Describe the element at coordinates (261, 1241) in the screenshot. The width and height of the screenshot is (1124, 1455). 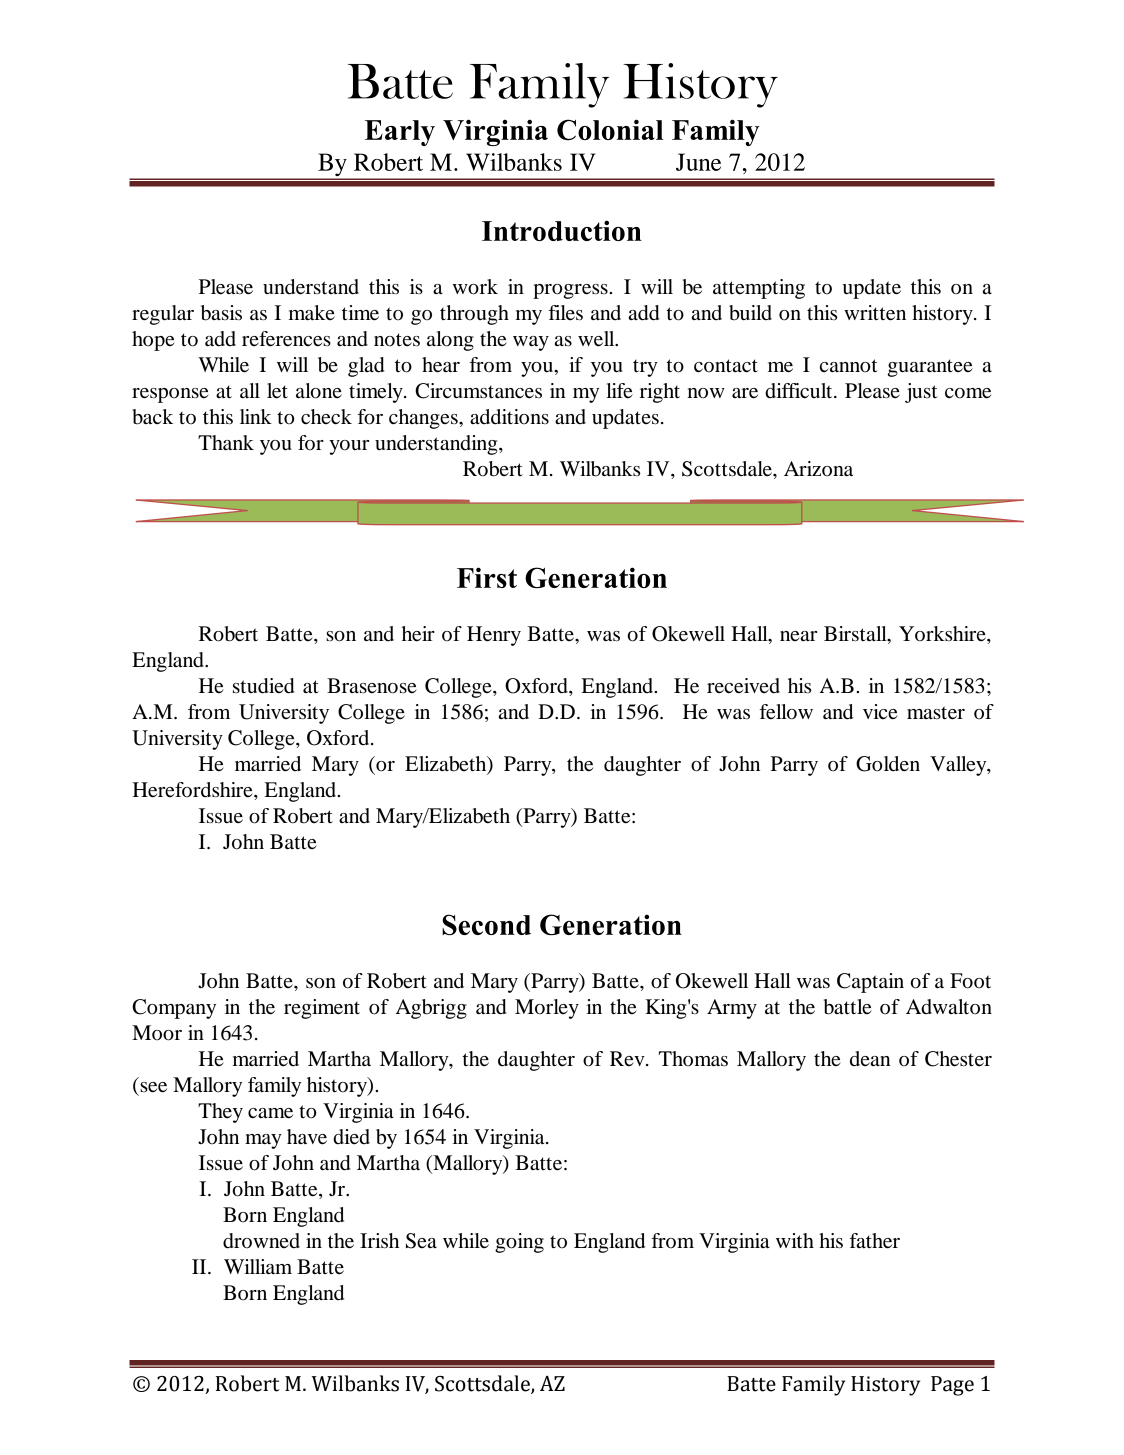
I see `drowned` at that location.
